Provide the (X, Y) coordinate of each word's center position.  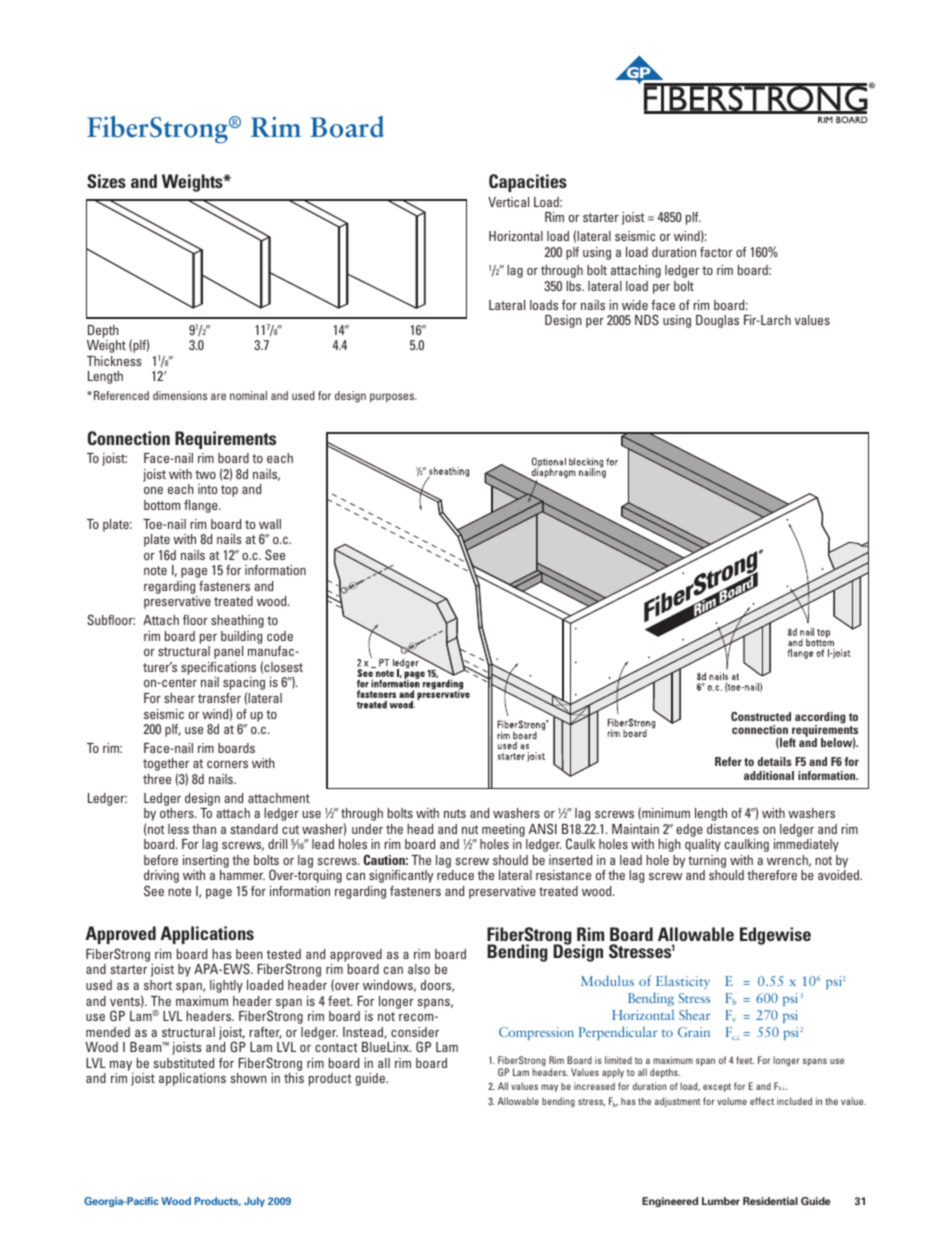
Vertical (508, 202)
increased (594, 1086)
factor (716, 252)
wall (270, 524)
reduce (455, 875)
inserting (206, 861)
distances (733, 829)
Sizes (106, 181)
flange (202, 506)
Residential (770, 1201)
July (254, 1202)
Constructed (761, 716)
